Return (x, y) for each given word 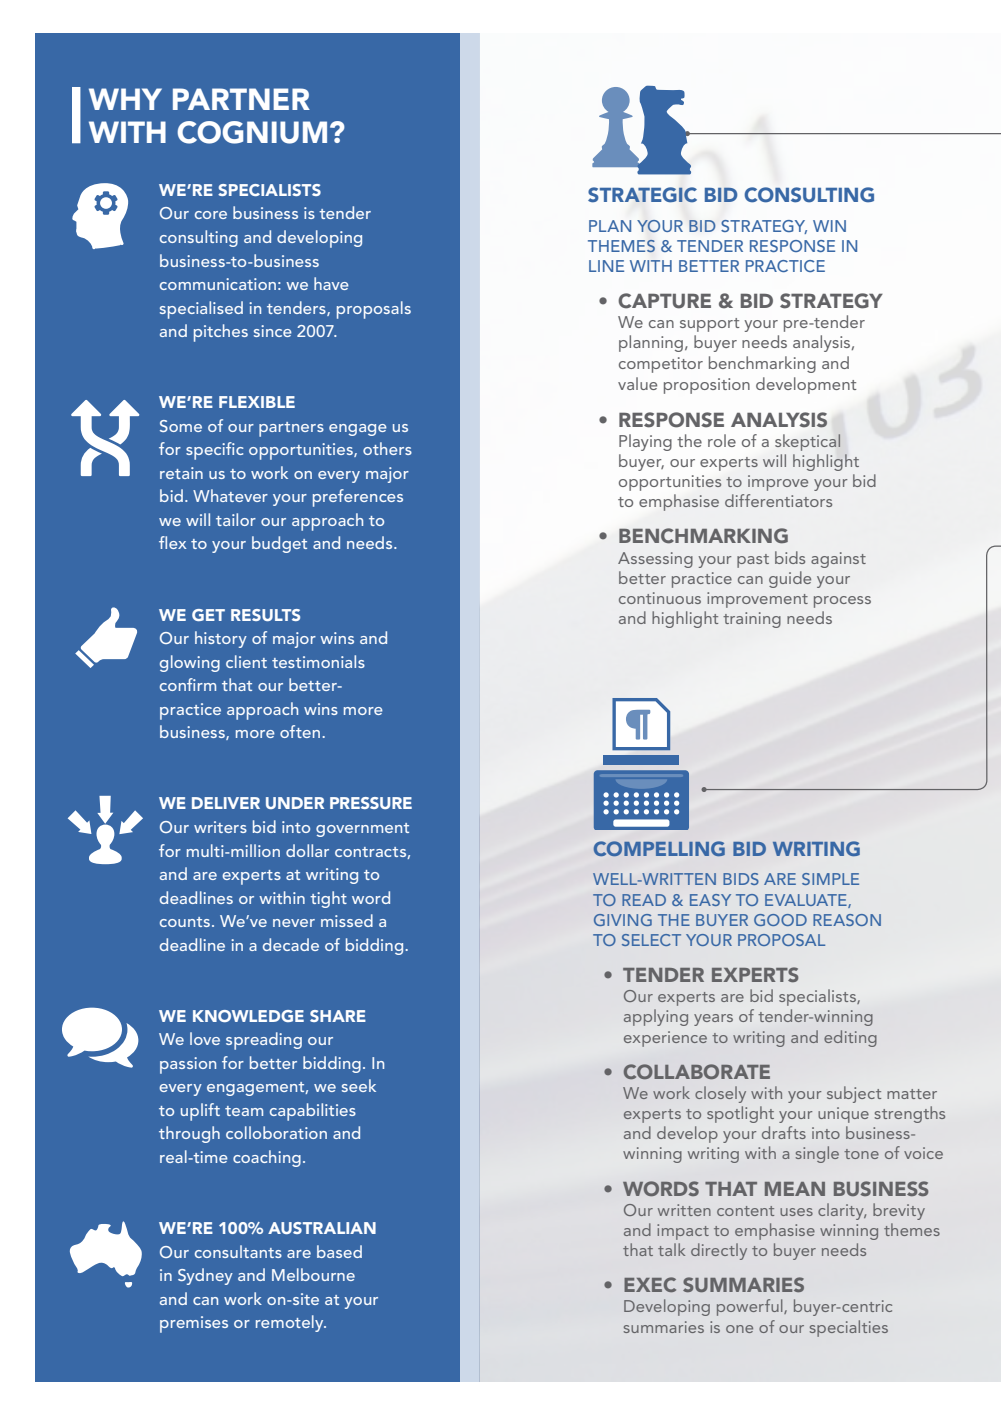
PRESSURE (371, 803)
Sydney (205, 1276)
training (752, 620)
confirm (188, 684)
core (211, 215)
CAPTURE (664, 301)
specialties (849, 1328)
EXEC (650, 1284)
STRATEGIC (642, 195)
